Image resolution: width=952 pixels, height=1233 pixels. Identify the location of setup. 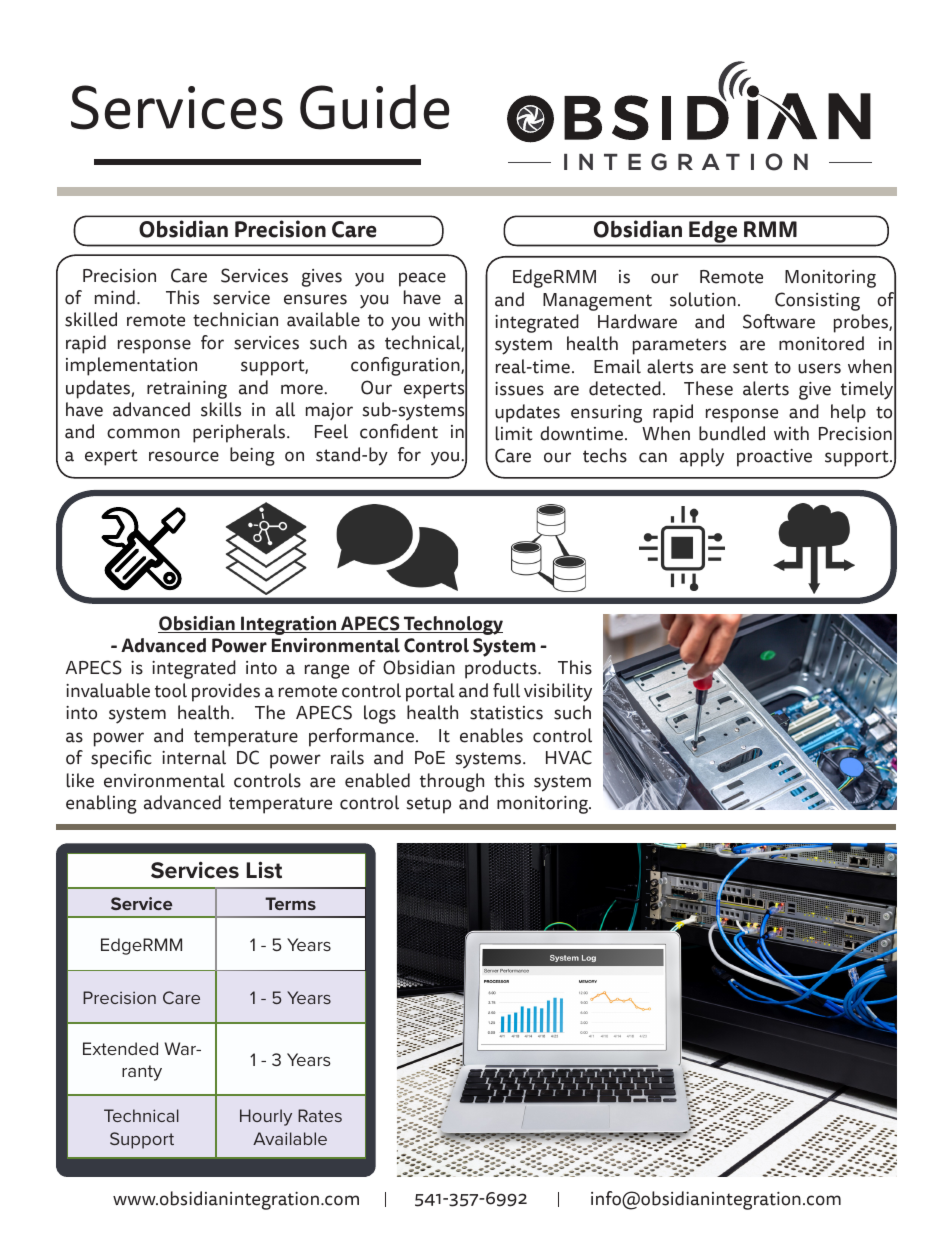
(428, 805).
